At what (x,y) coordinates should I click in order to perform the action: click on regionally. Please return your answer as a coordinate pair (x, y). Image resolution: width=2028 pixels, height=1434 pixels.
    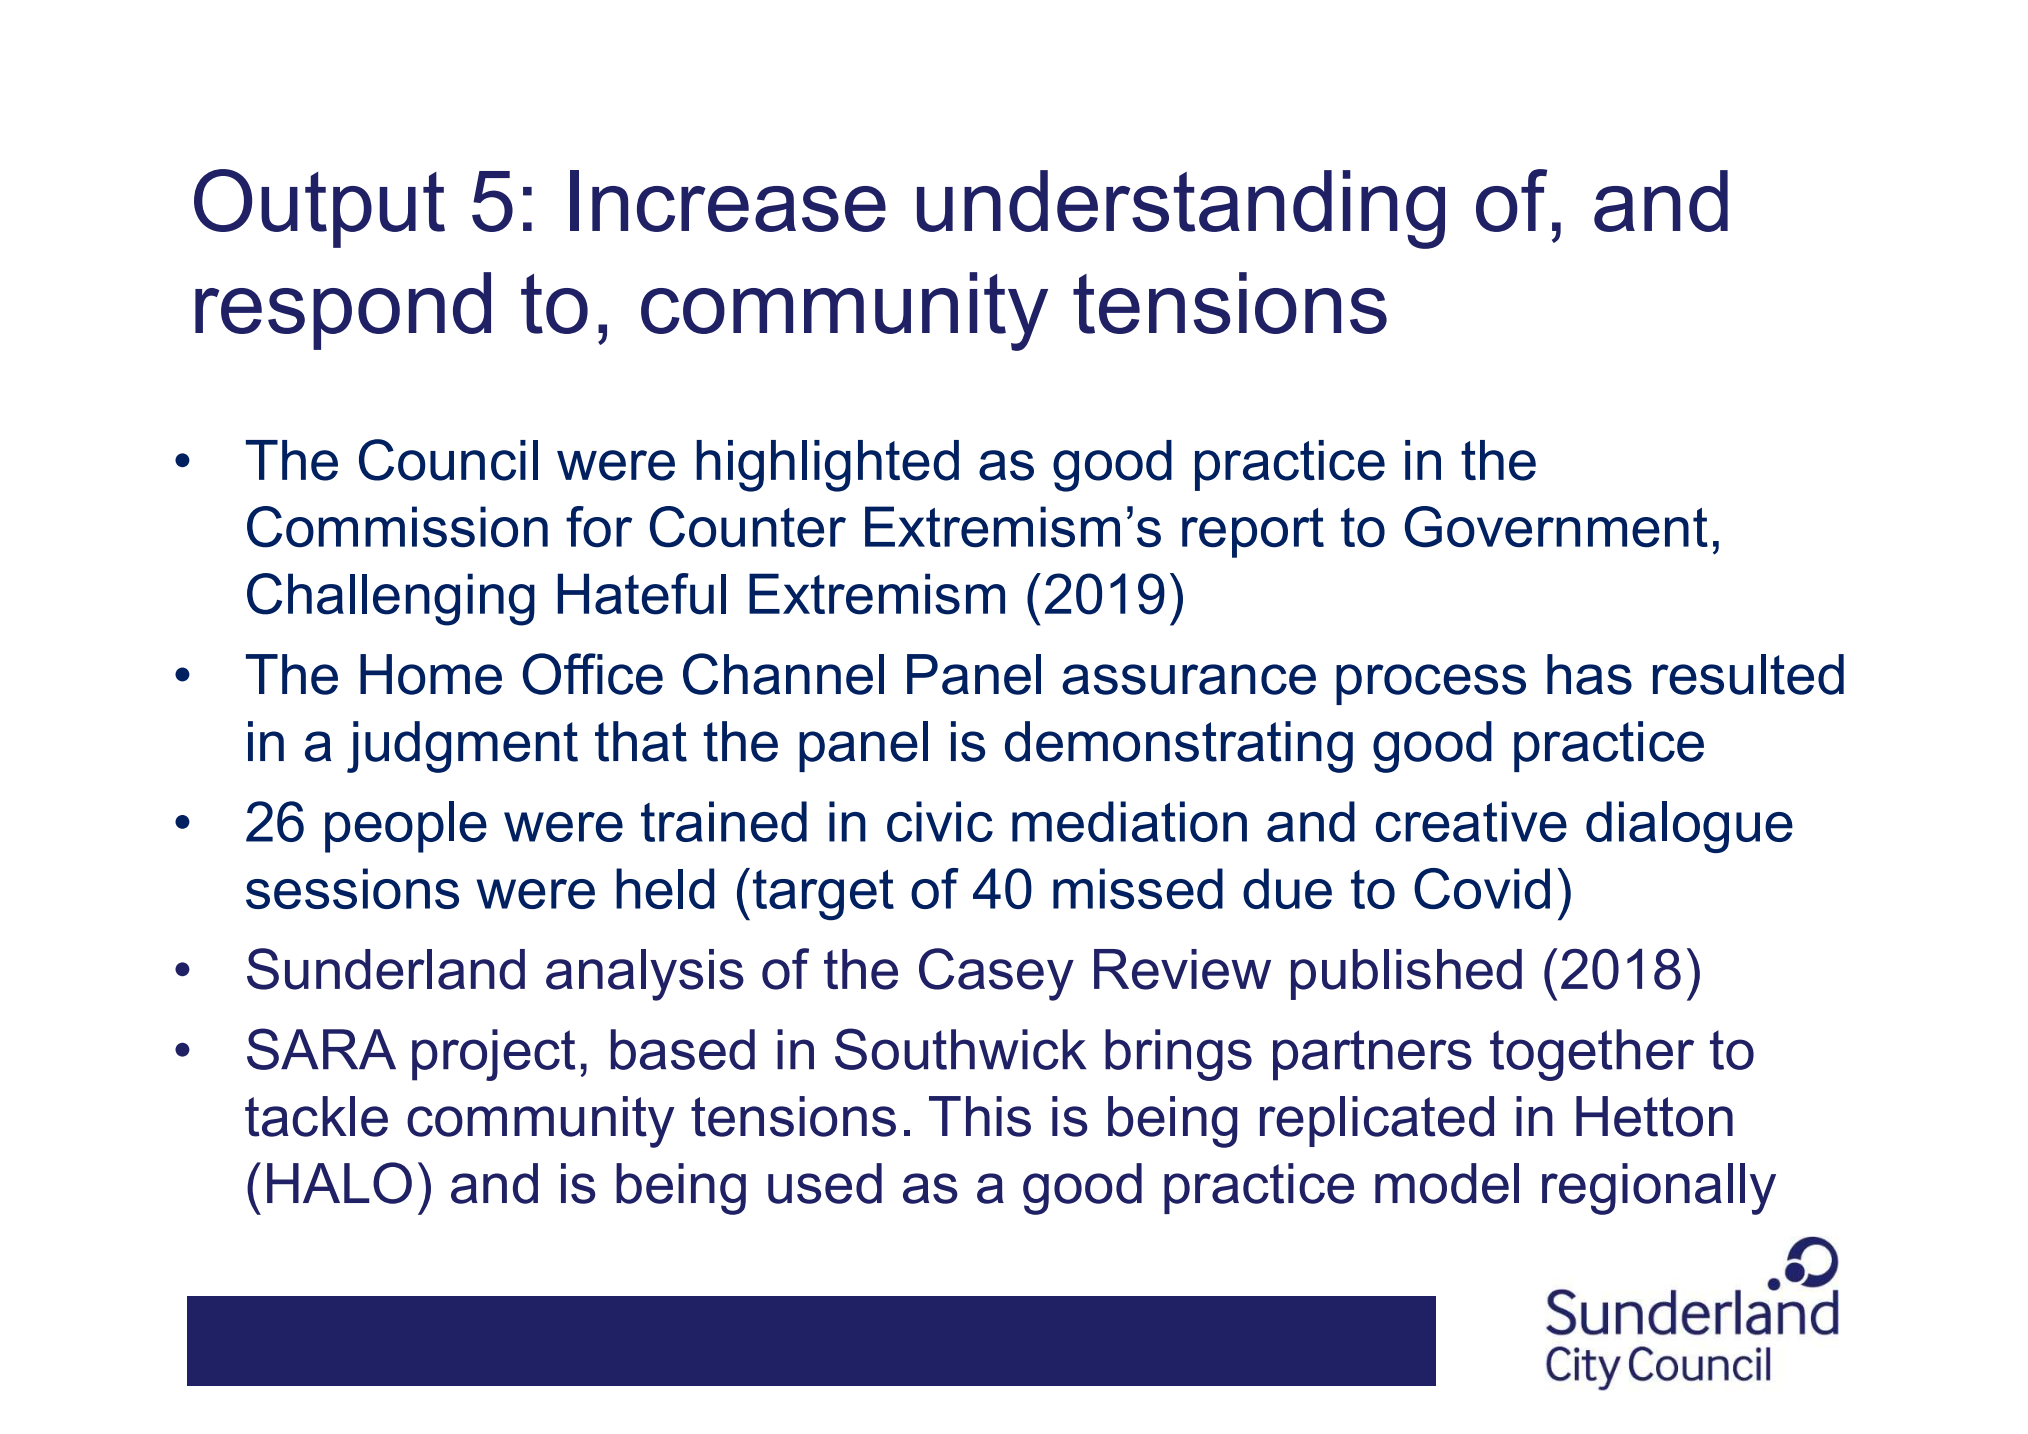
    Looking at the image, I should click on (1659, 1189).
